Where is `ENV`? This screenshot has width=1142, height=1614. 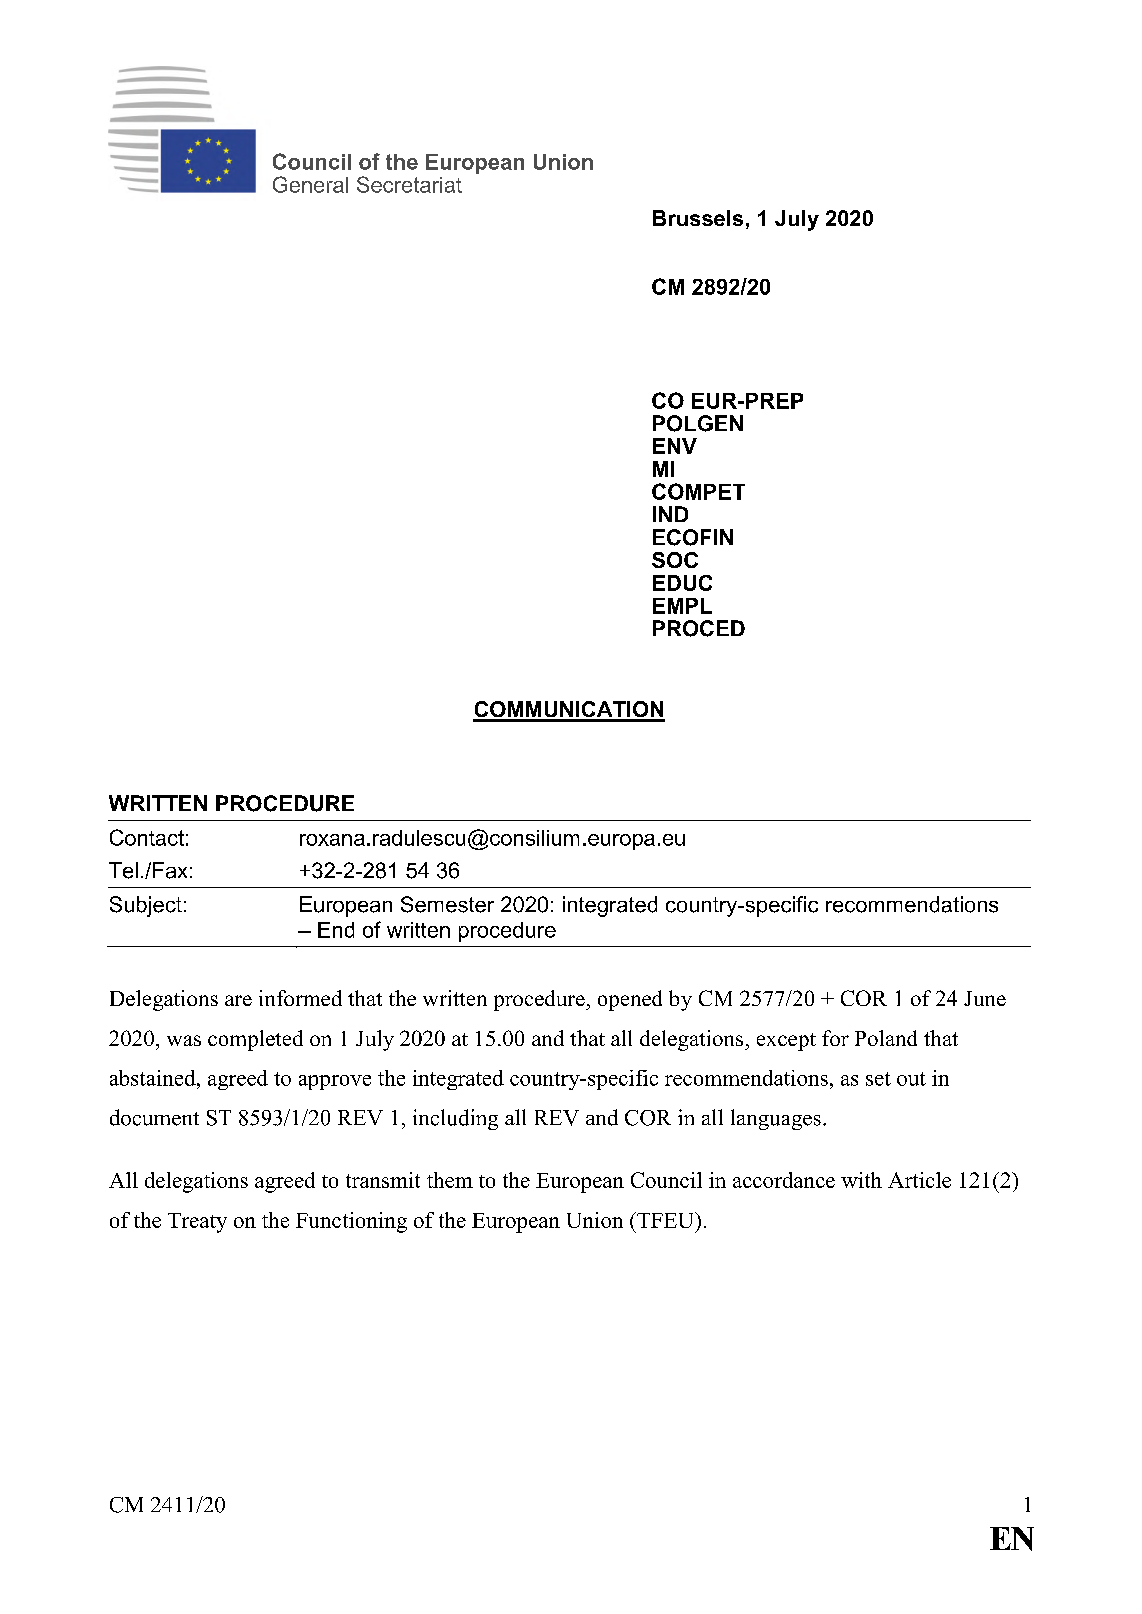 ENV is located at coordinates (675, 446).
